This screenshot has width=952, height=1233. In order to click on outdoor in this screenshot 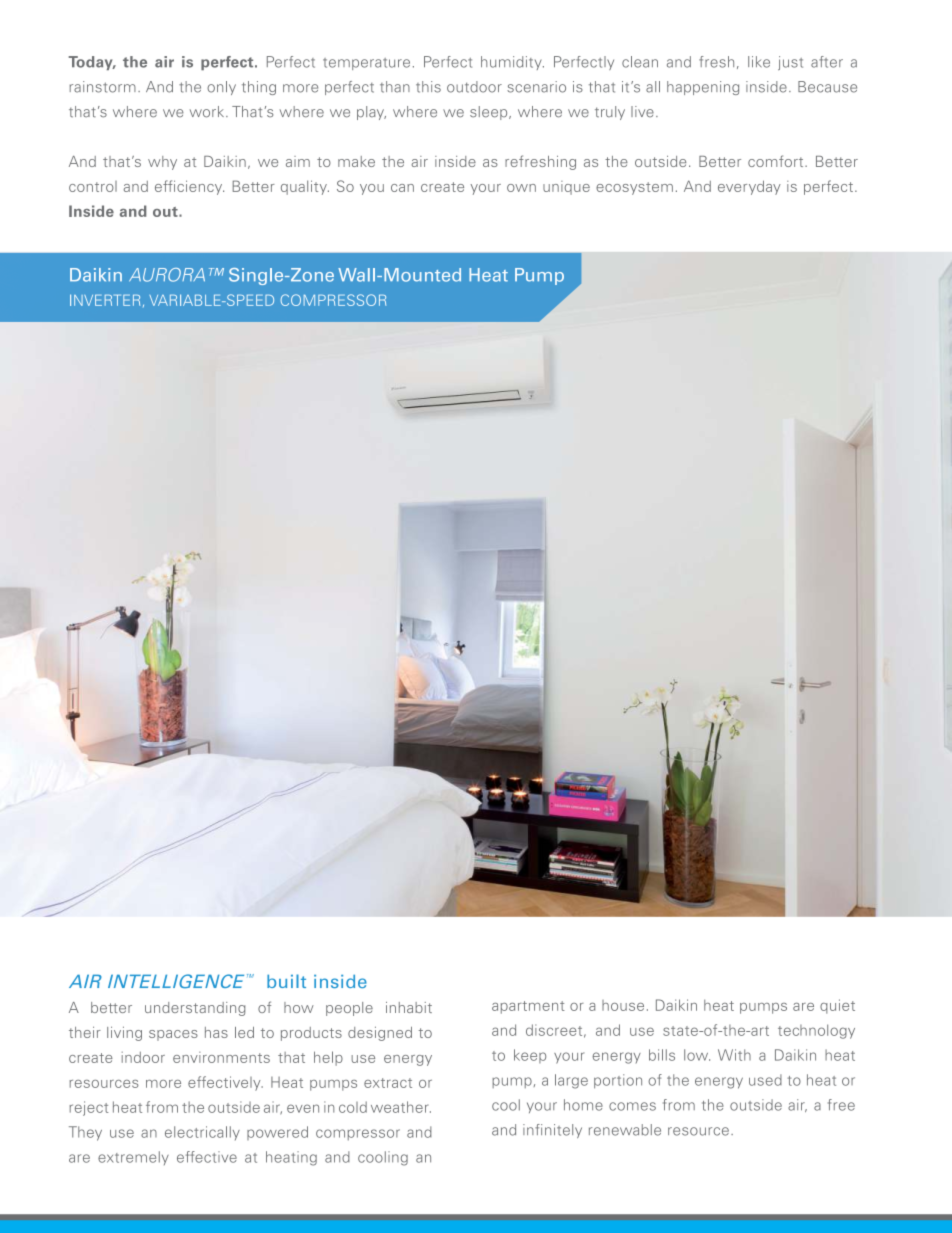, I will do `click(474, 87)`.
